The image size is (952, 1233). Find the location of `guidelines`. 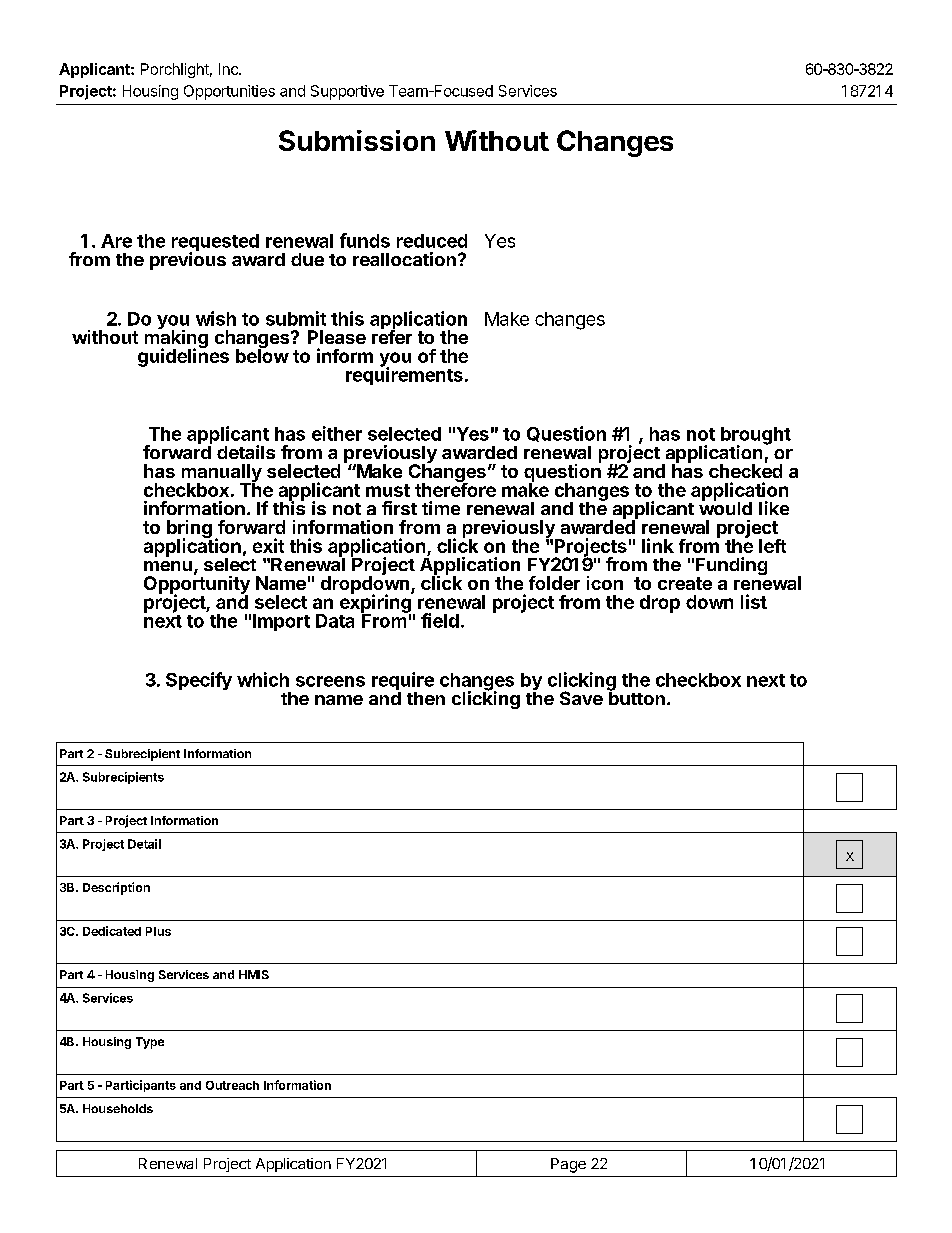

guidelines is located at coordinates (183, 357).
